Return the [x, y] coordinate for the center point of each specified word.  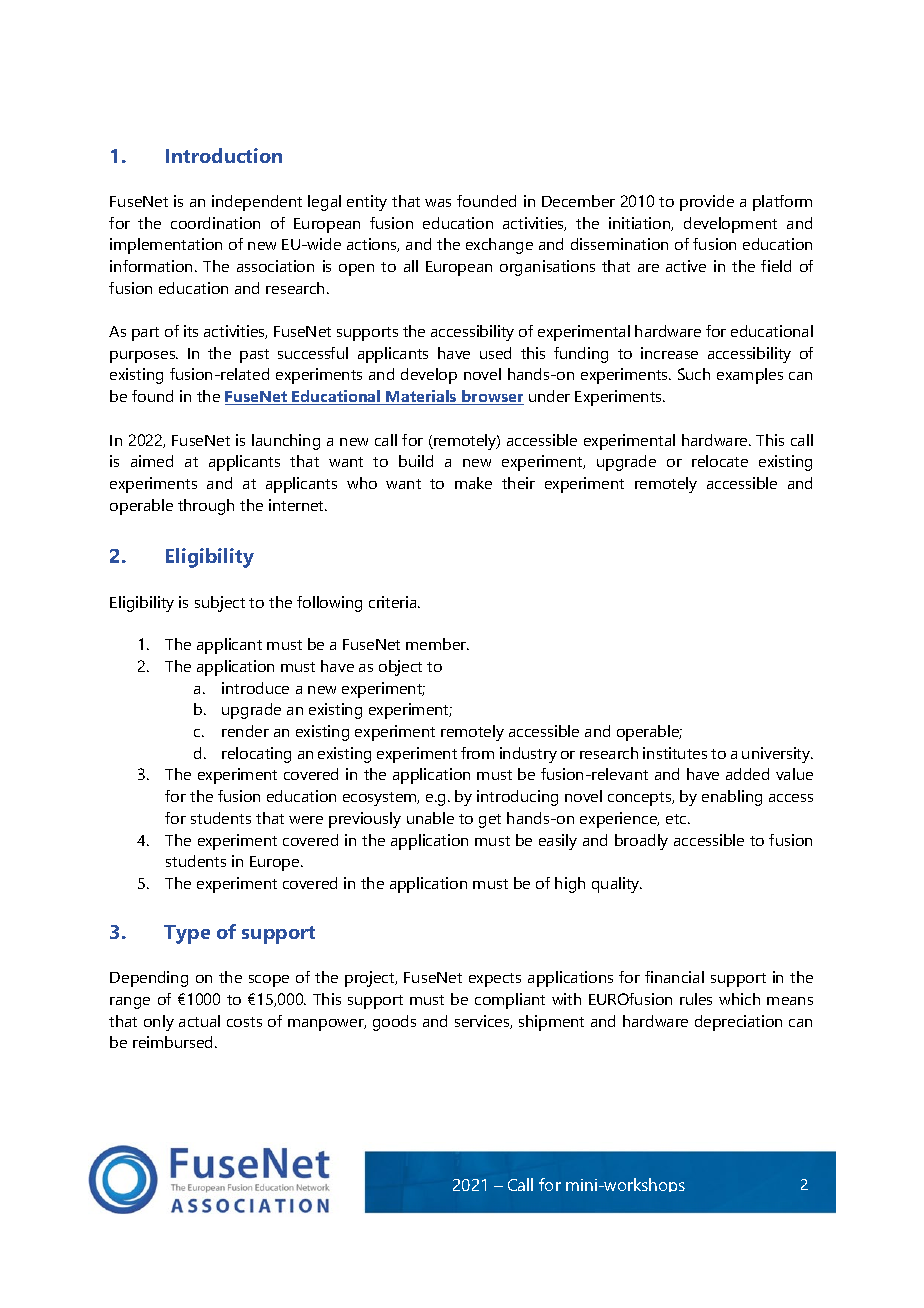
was [438, 203]
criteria [394, 602]
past [254, 356]
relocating [256, 755]
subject [220, 604]
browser [492, 397]
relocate [720, 461]
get [490, 821]
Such [694, 374]
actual [199, 1021]
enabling [732, 798]
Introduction [224, 155]
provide [707, 203]
